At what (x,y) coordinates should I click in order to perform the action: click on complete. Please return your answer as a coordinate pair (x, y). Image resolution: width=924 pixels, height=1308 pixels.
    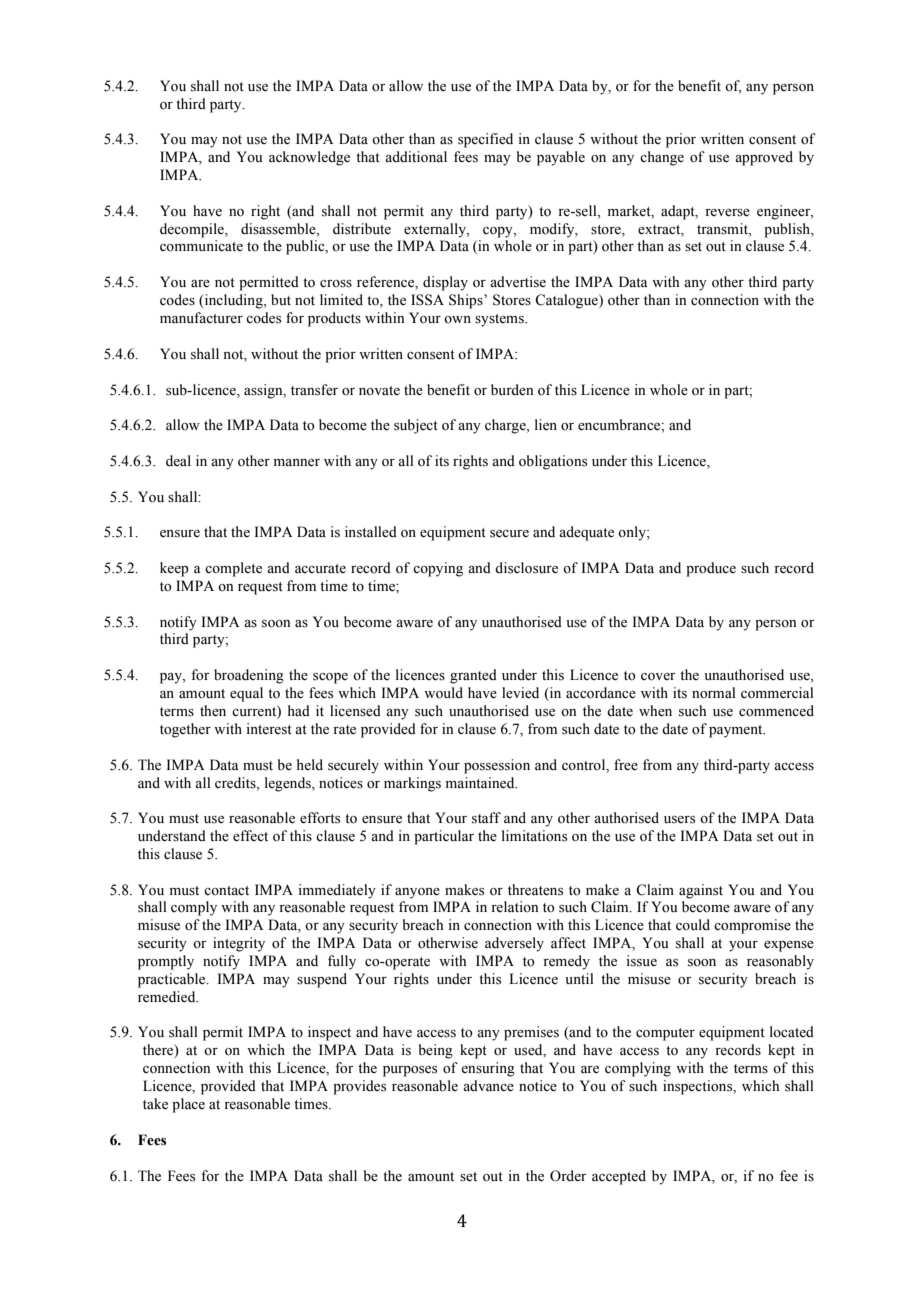
    Looking at the image, I should click on (233, 569).
